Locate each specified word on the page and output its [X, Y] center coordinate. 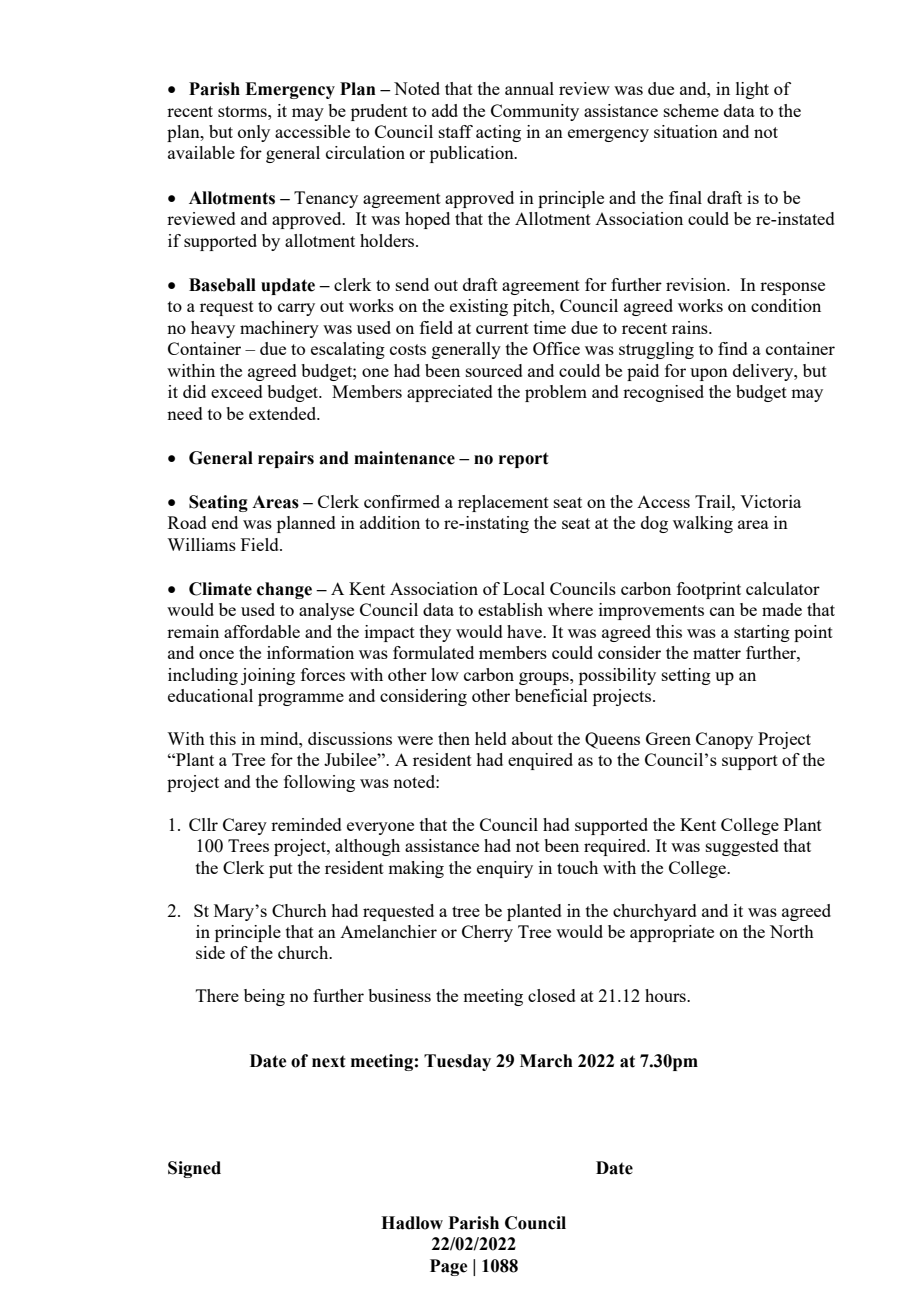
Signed [194, 1169]
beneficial [551, 695]
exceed [237, 391]
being [264, 997]
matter [717, 653]
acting [498, 133]
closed [552, 995]
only [254, 133]
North [792, 931]
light [752, 90]
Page [448, 1267]
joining [268, 676]
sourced [494, 370]
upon [709, 374]
